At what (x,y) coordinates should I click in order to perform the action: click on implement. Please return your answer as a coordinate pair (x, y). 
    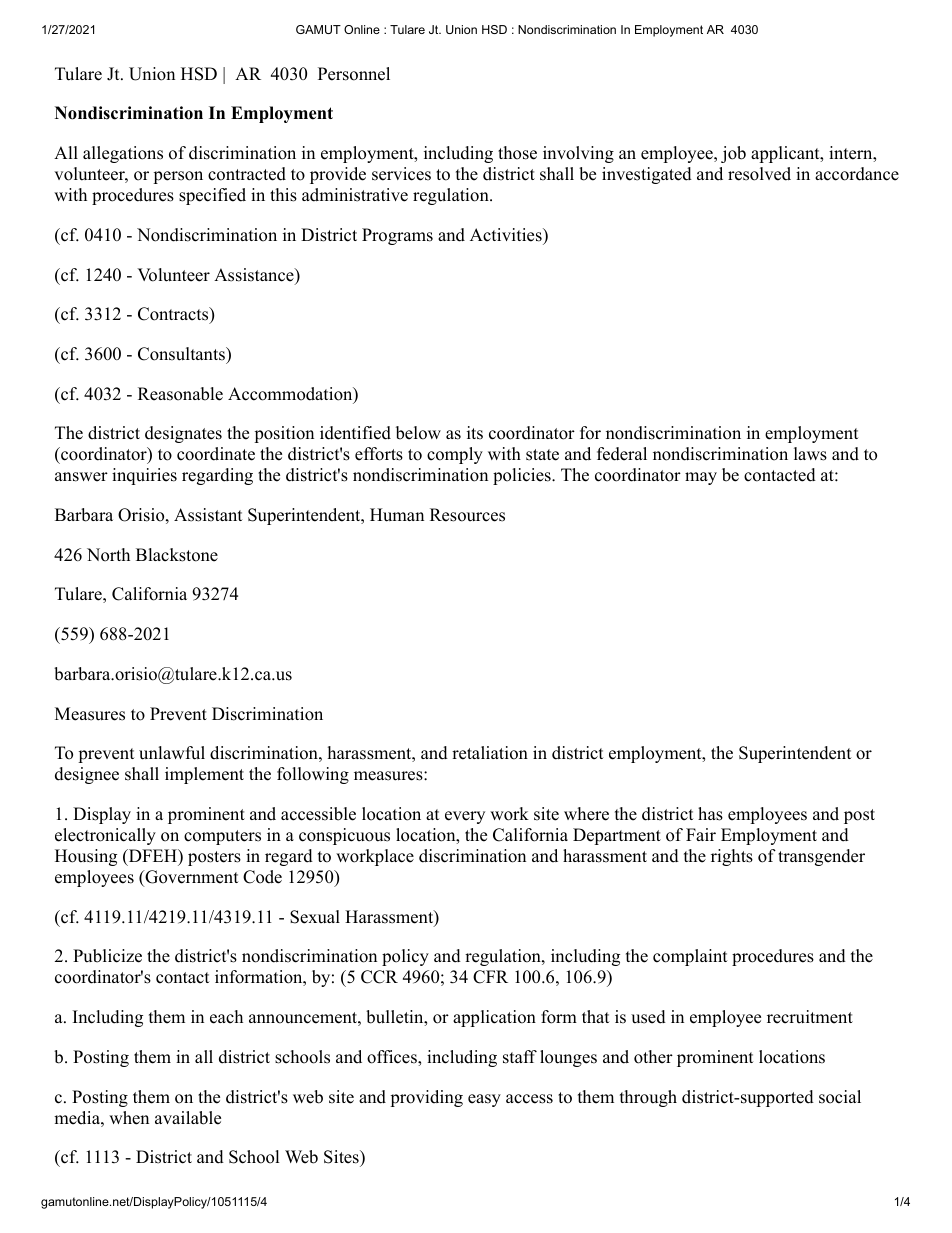
    Looking at the image, I should click on (204, 775).
